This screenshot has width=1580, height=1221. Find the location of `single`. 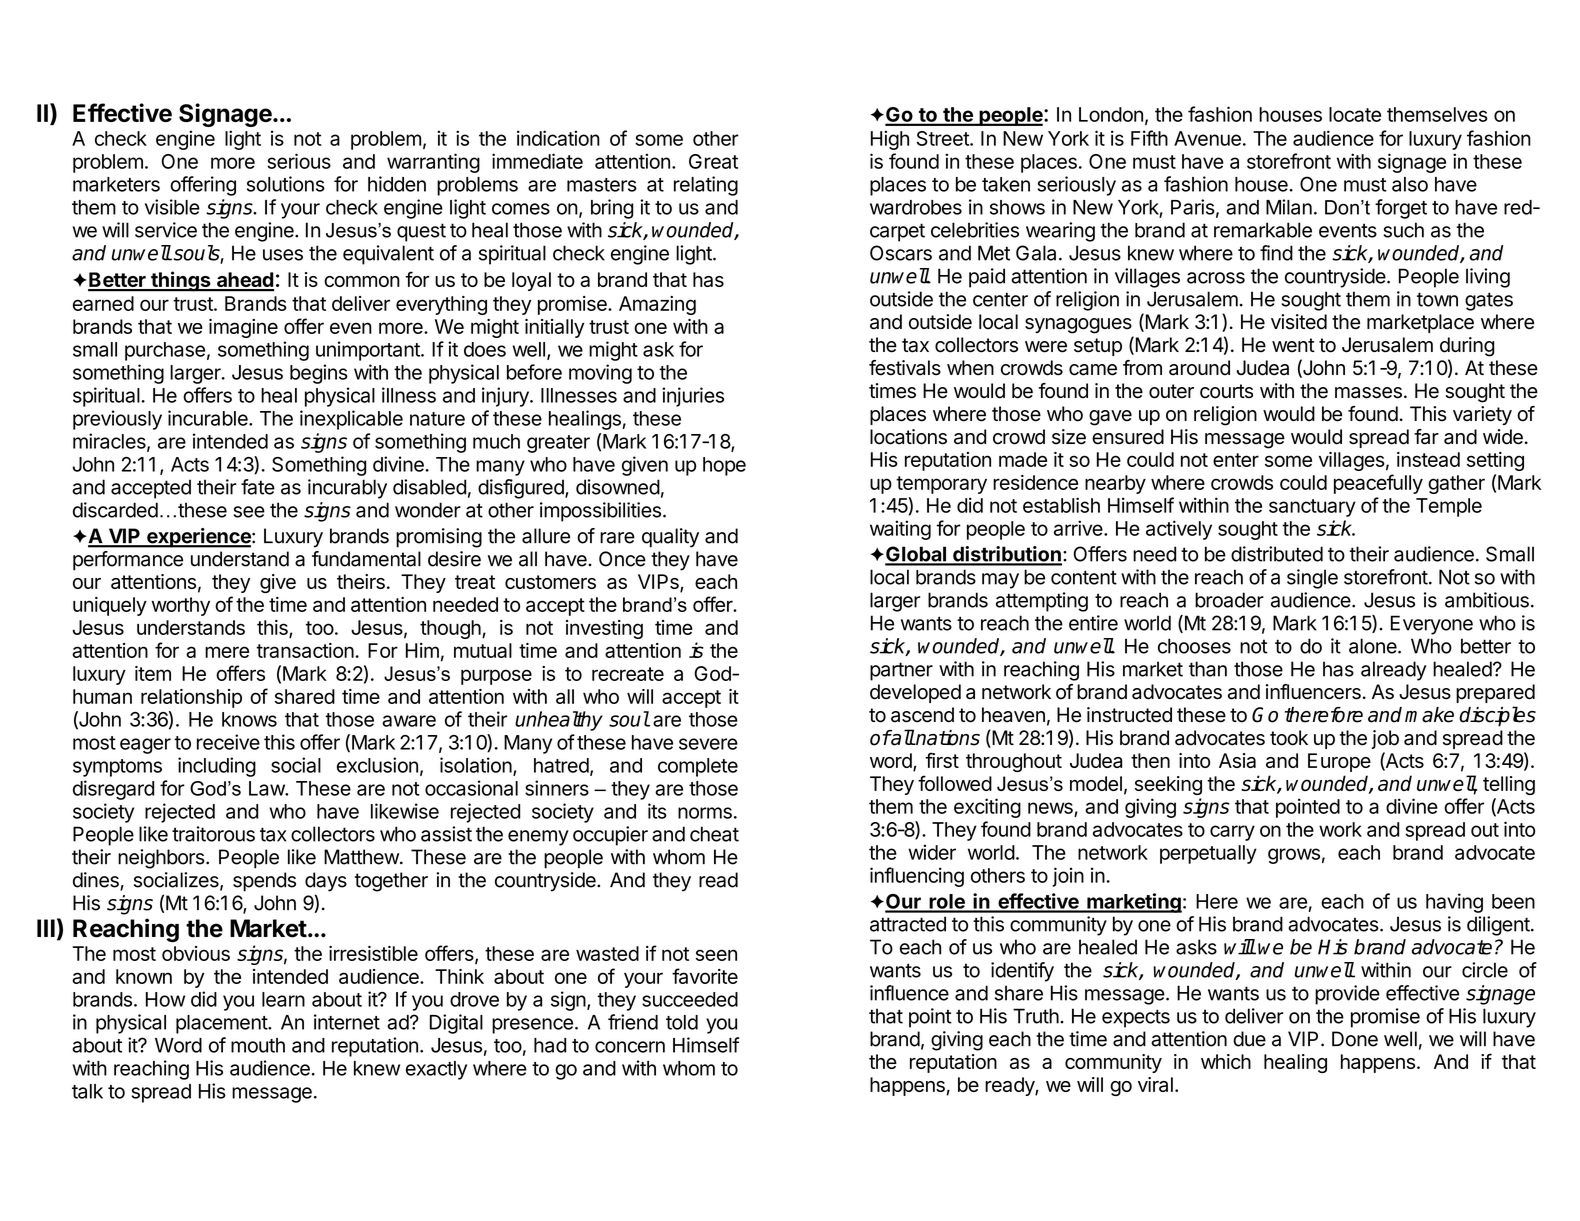

single is located at coordinates (1312, 579).
